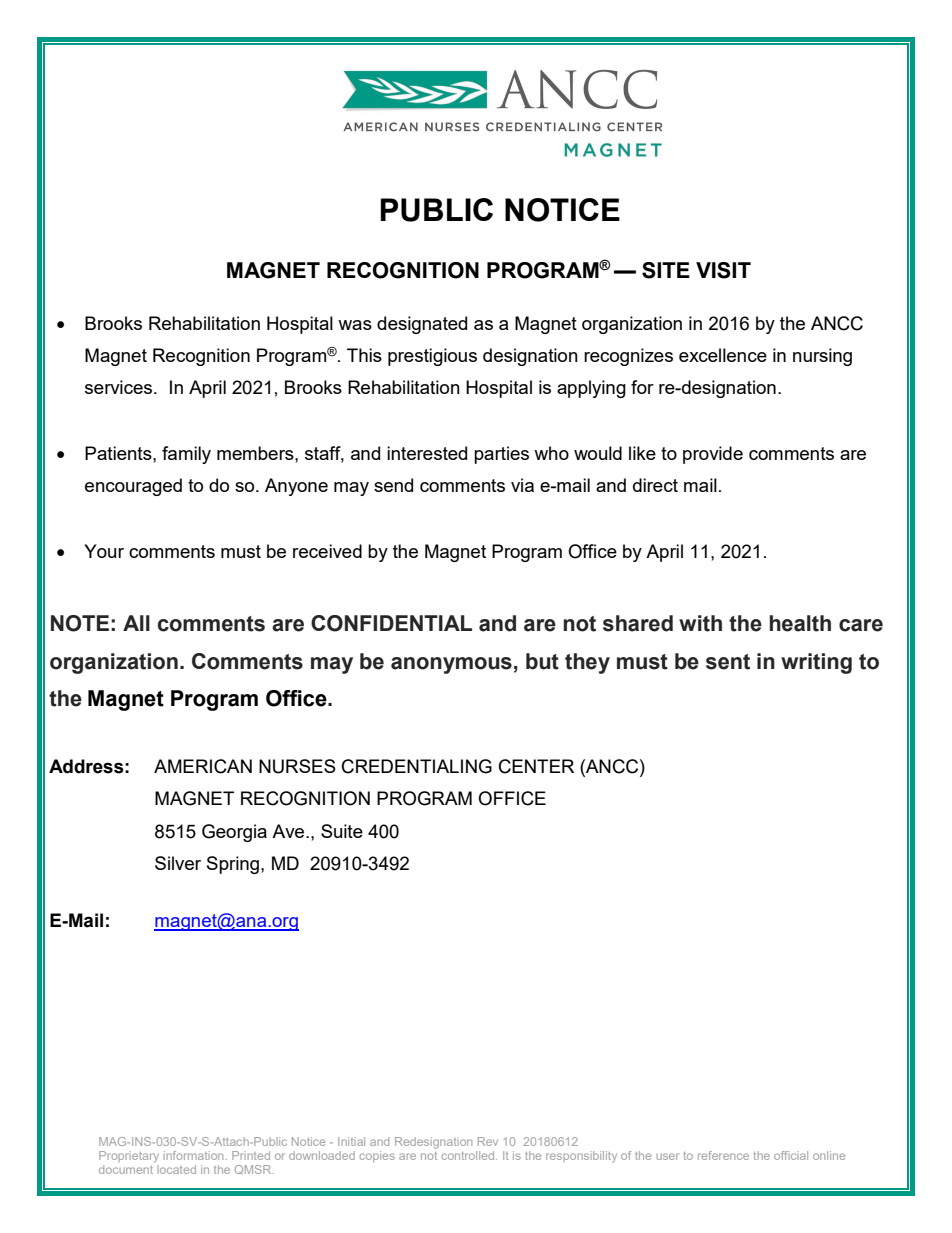 This image has height=1233, width=952. What do you see at coordinates (451, 665) in the image?
I see `anonymous` at bounding box center [451, 665].
